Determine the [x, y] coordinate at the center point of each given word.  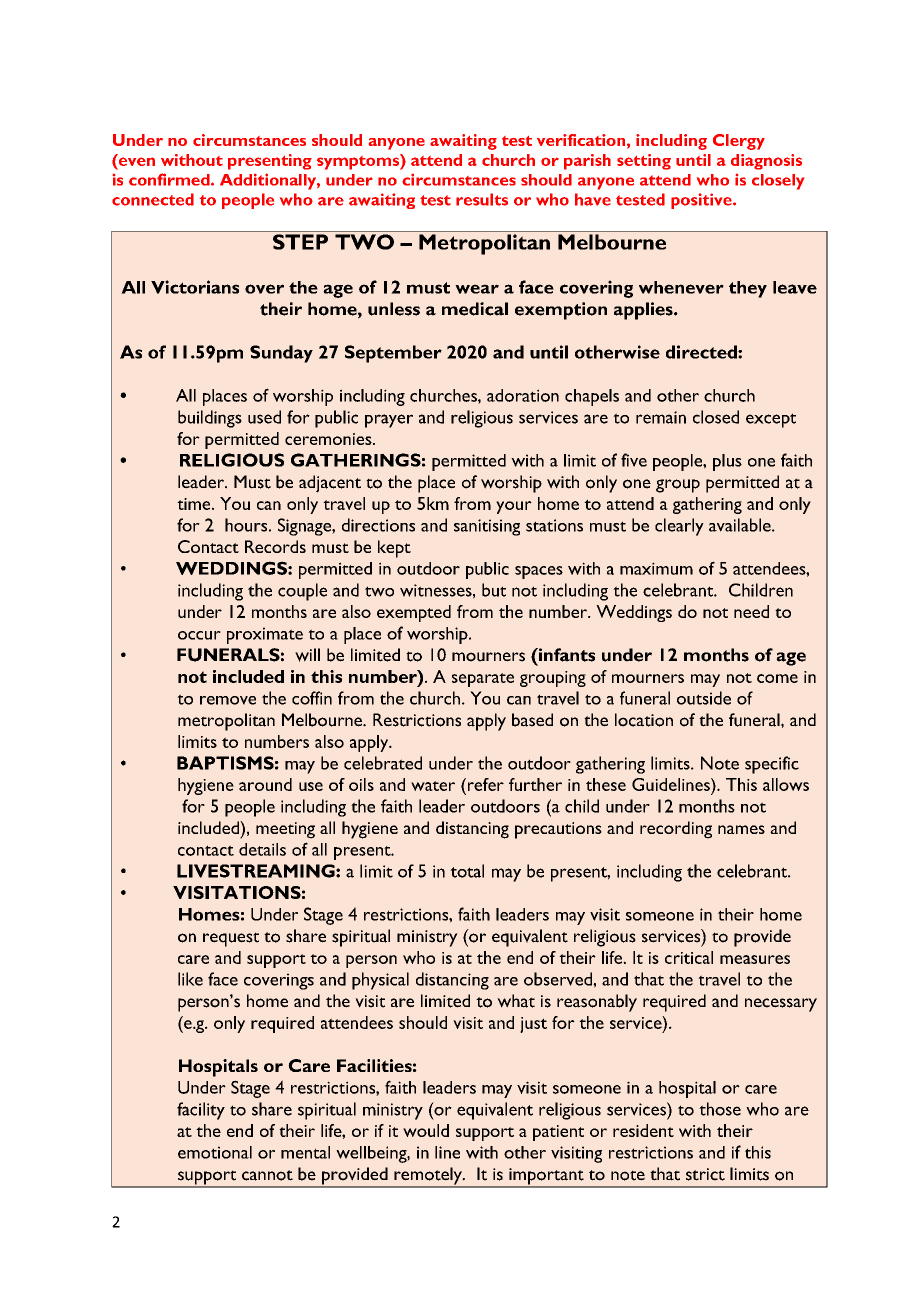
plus [727, 462]
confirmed [170, 179]
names [741, 829]
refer [484, 784]
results [482, 199]
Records [275, 546]
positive [702, 201]
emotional [215, 1152]
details [262, 849]
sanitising [487, 527]
